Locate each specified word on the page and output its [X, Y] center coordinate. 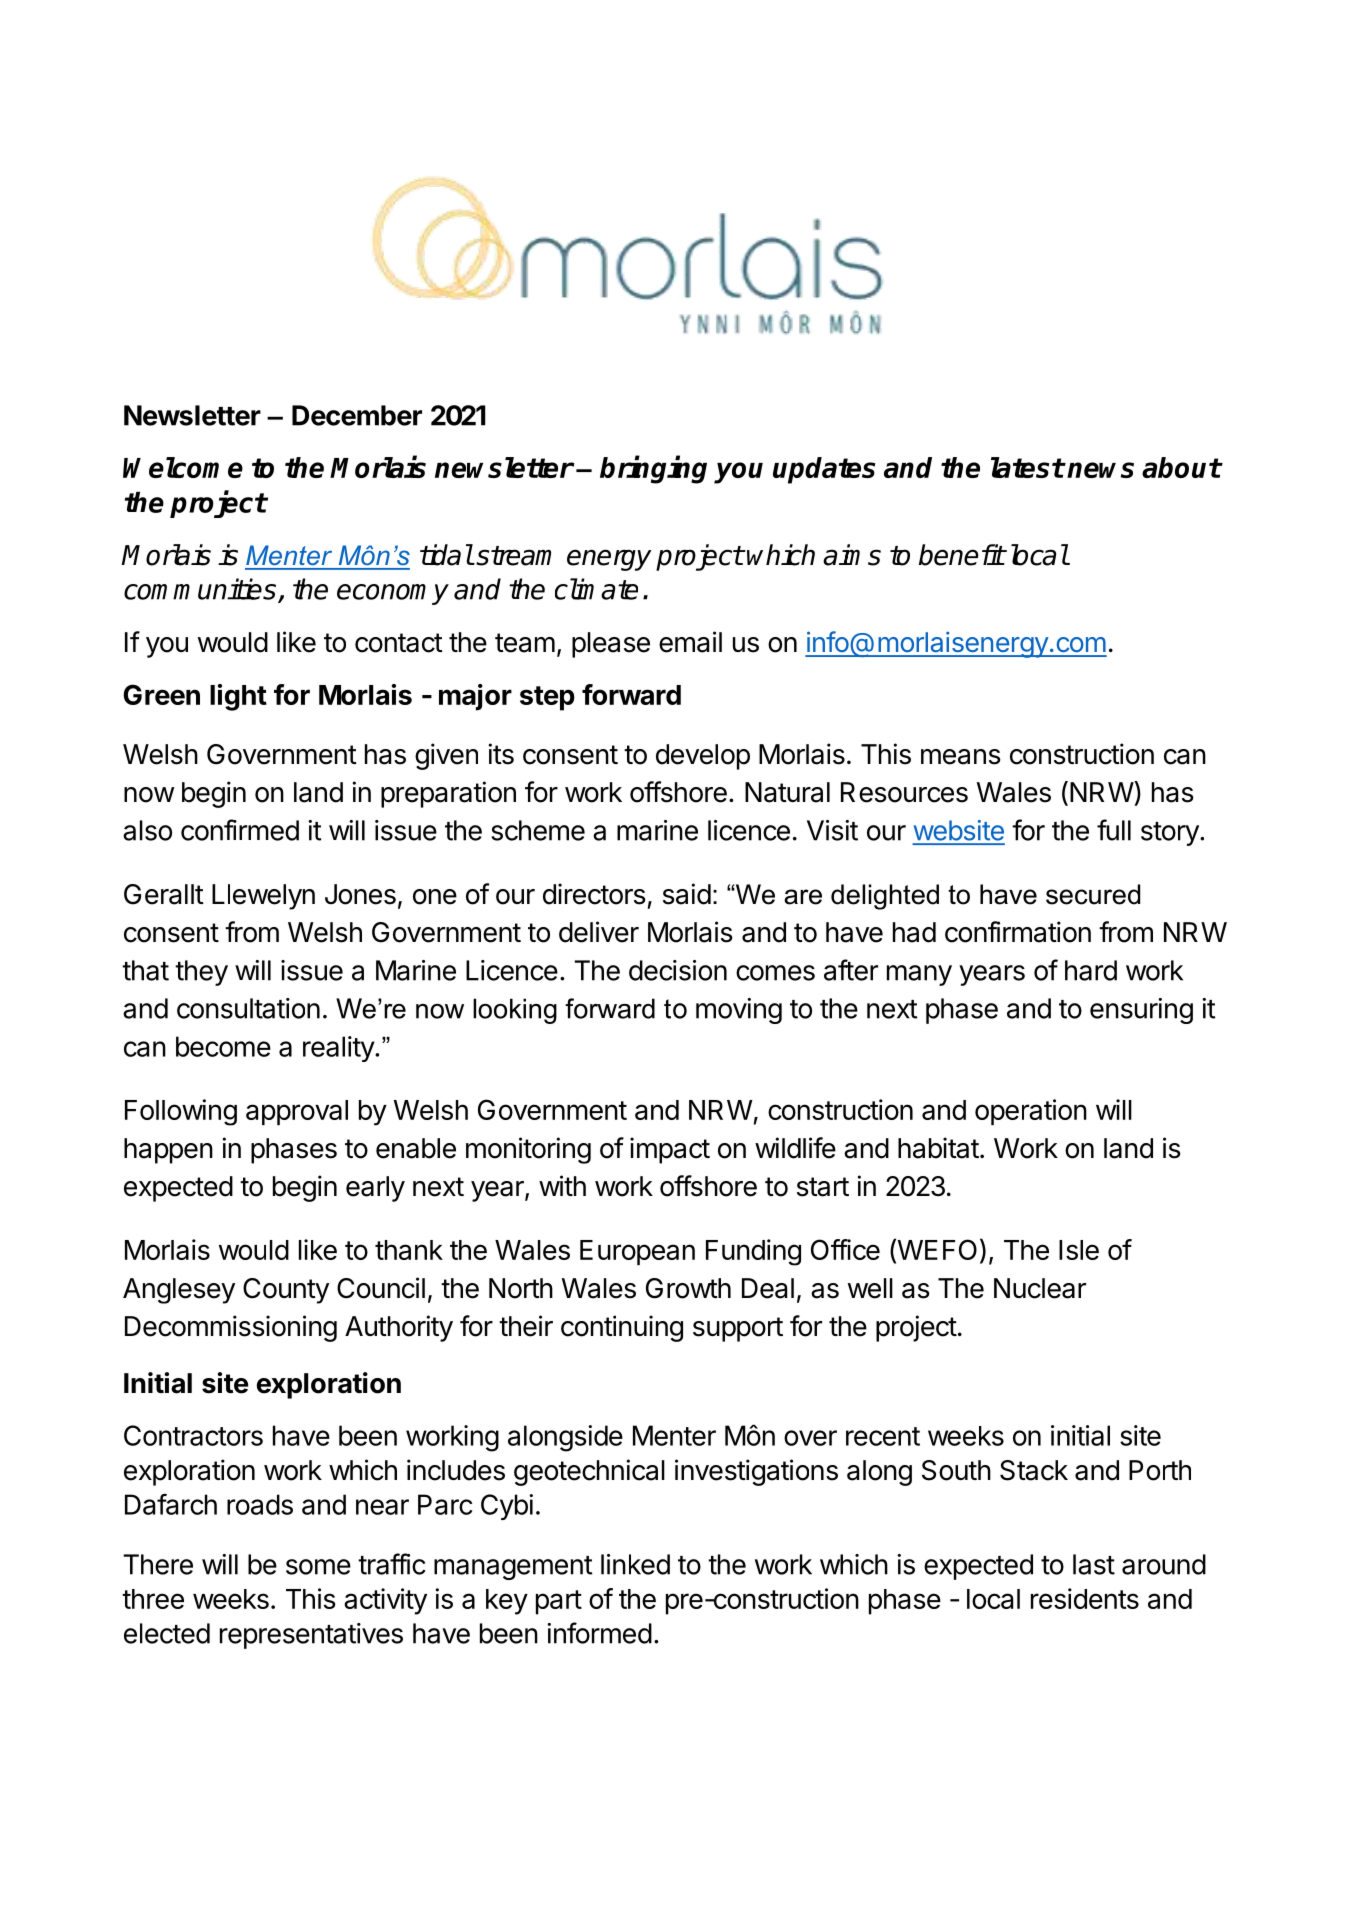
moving [739, 1011]
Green [161, 694]
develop [703, 757]
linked [635, 1564]
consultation [248, 1008]
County [286, 1291]
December [357, 415]
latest [1027, 467]
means [961, 757]
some [318, 1567]
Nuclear [1040, 1288]
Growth [688, 1288]
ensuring [1141, 1011]
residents [1085, 1598]
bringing [653, 470]
